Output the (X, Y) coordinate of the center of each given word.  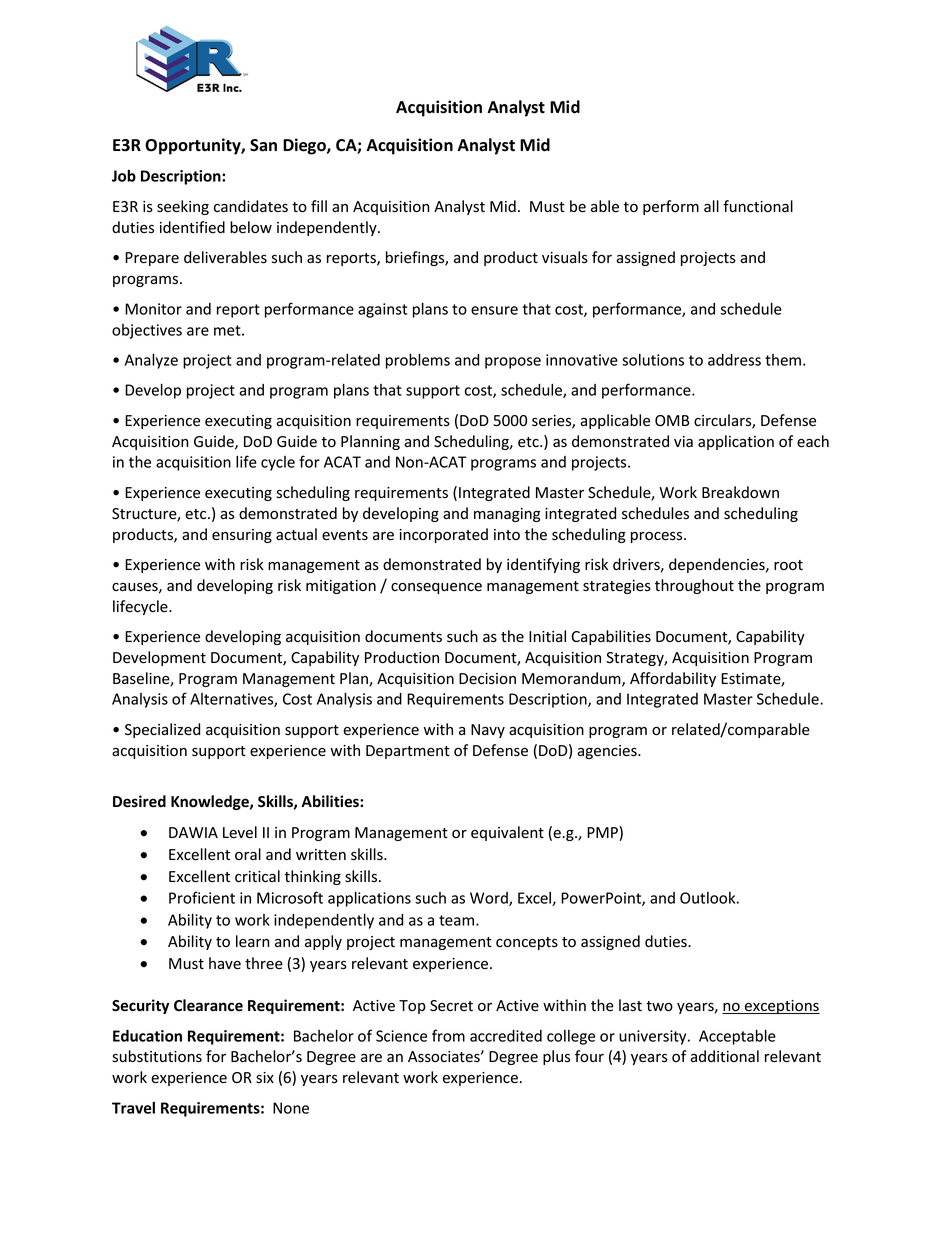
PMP (603, 833)
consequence (436, 588)
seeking (183, 207)
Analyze (151, 361)
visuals (565, 257)
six (265, 1077)
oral (248, 854)
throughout (694, 586)
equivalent (507, 833)
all (711, 206)
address (734, 360)
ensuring (242, 536)
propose (513, 363)
